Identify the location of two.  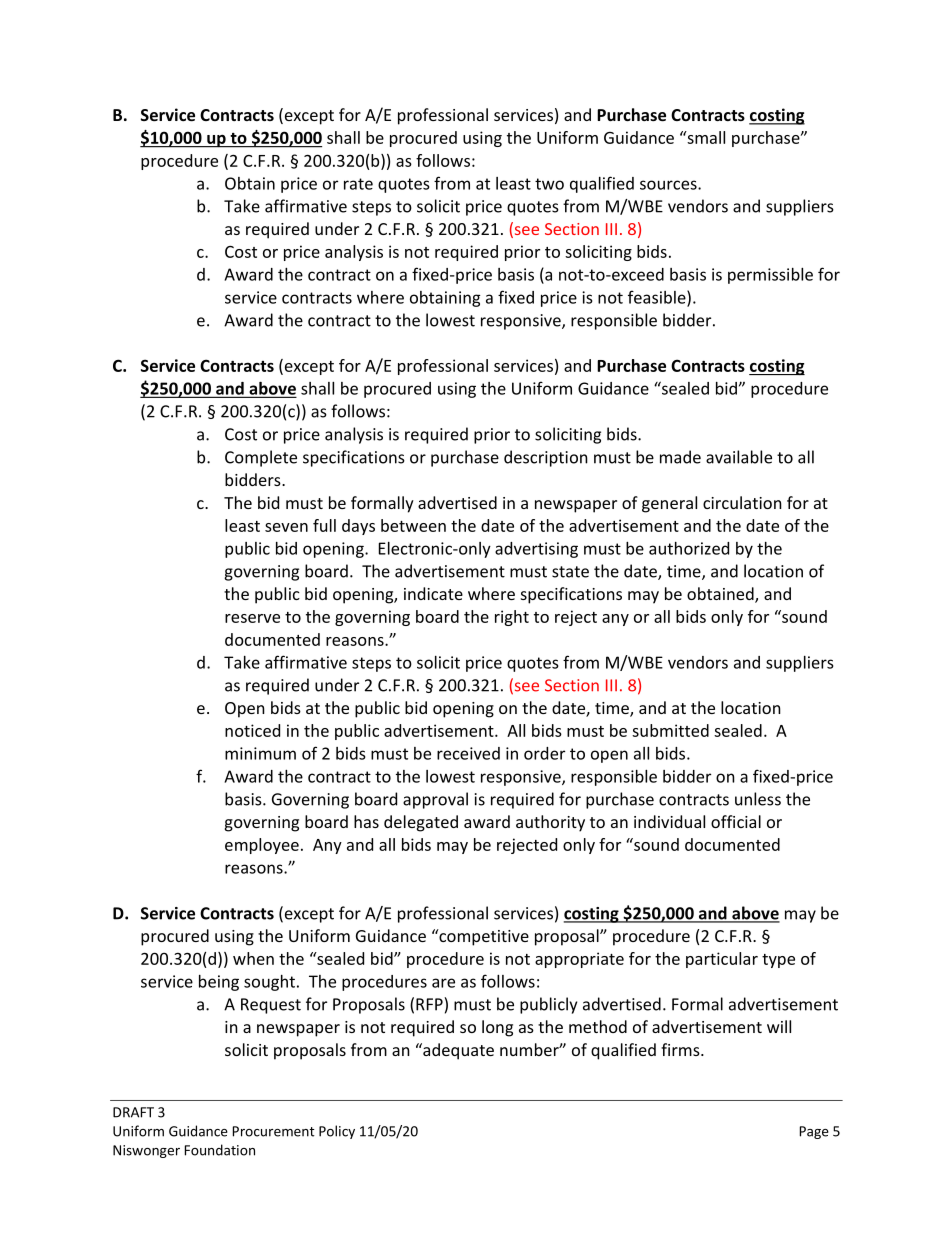
(549, 184).
